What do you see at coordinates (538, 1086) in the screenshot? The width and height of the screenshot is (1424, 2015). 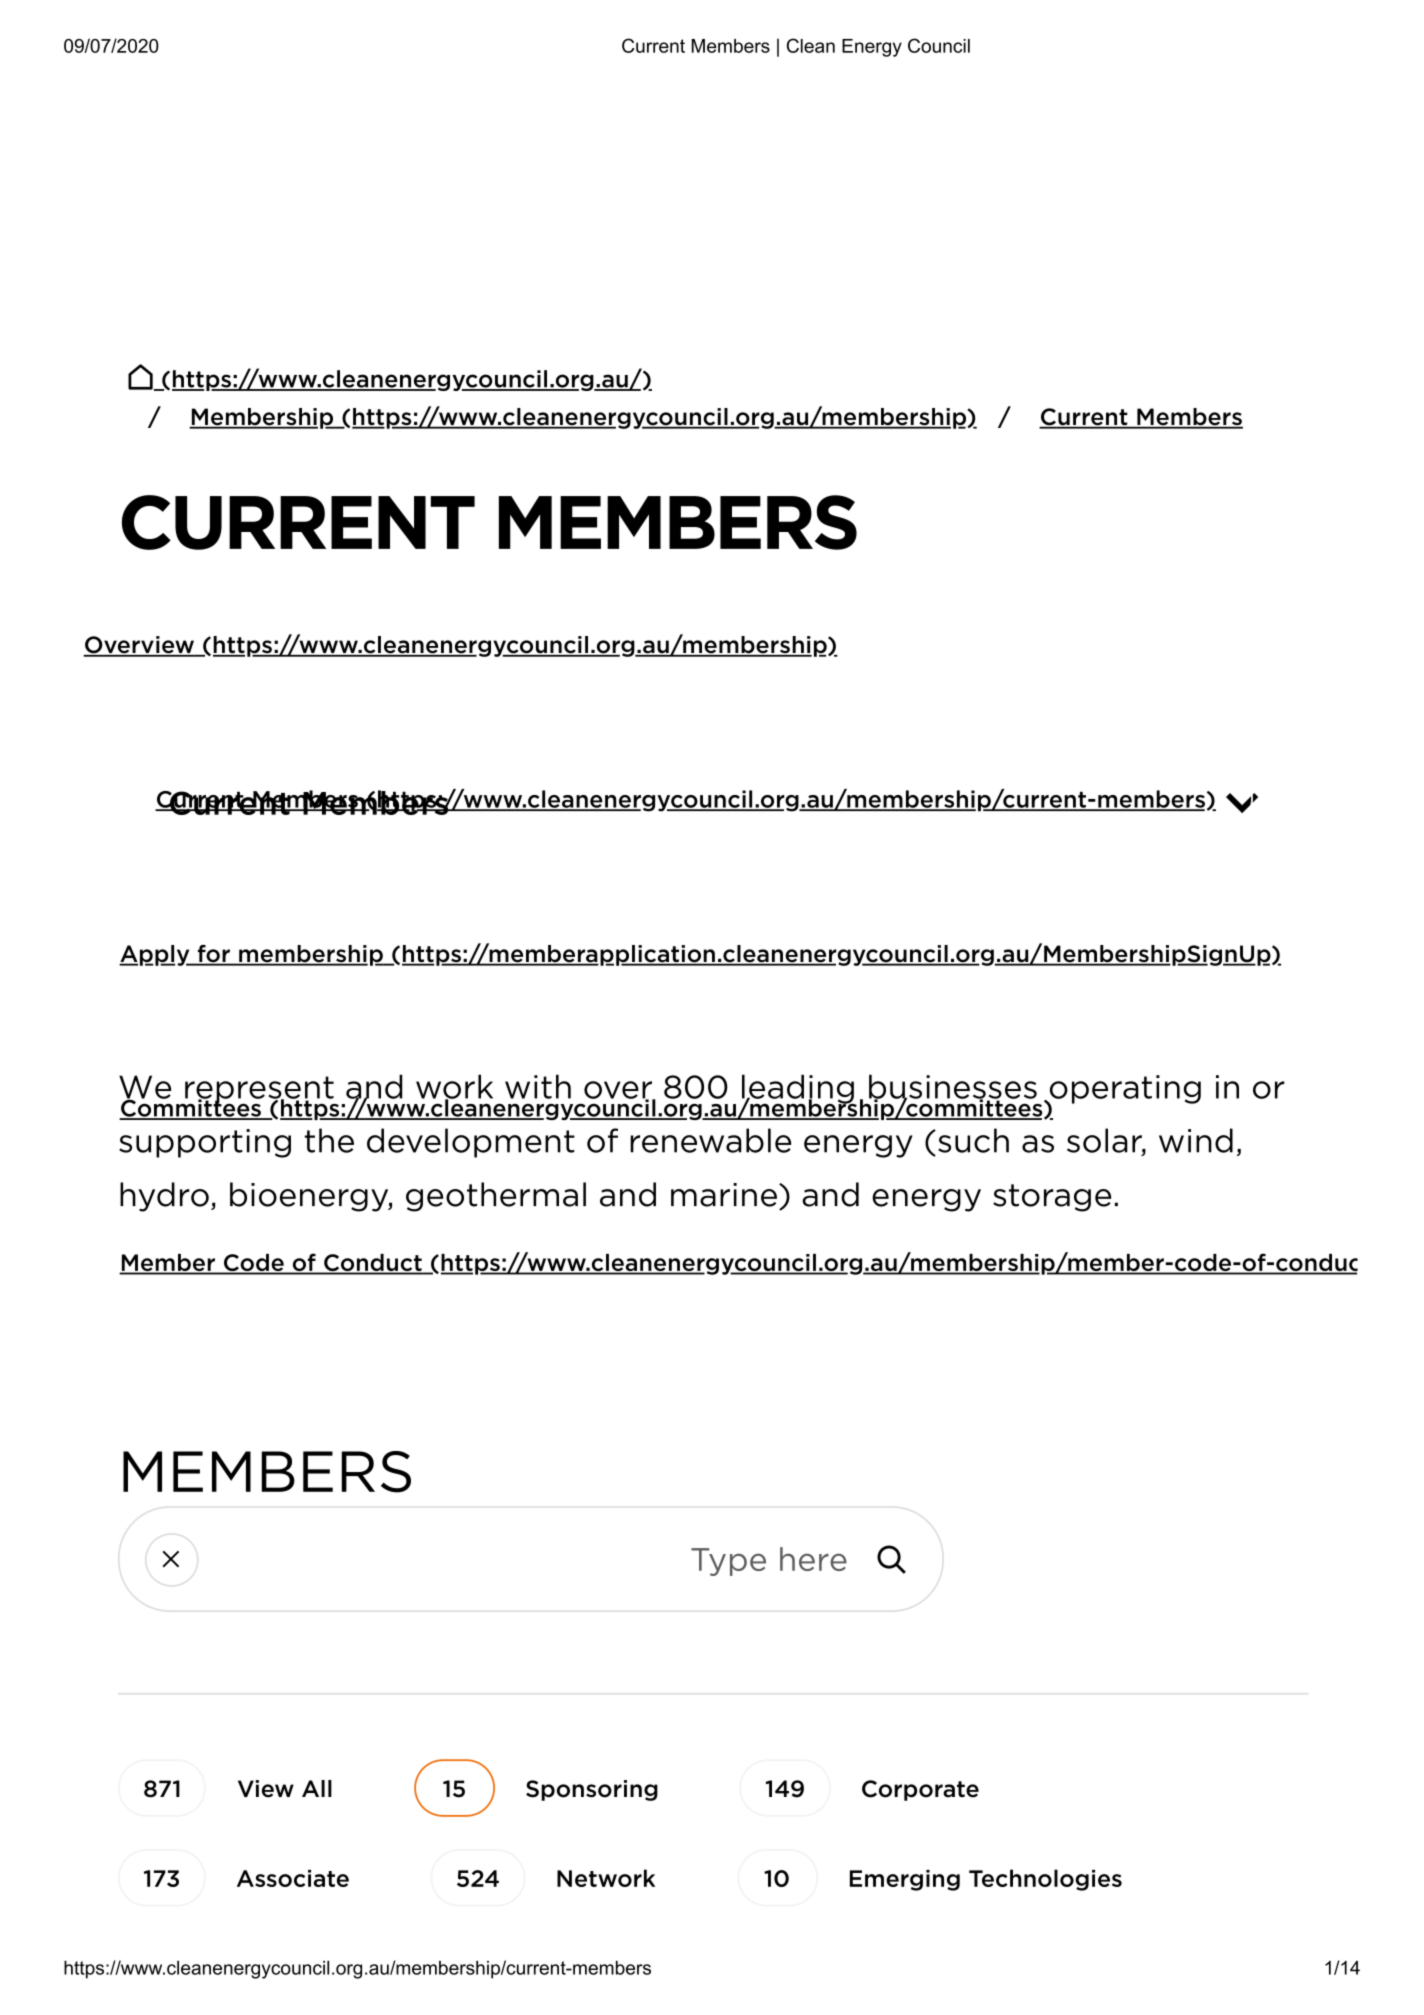 I see `with` at bounding box center [538, 1086].
